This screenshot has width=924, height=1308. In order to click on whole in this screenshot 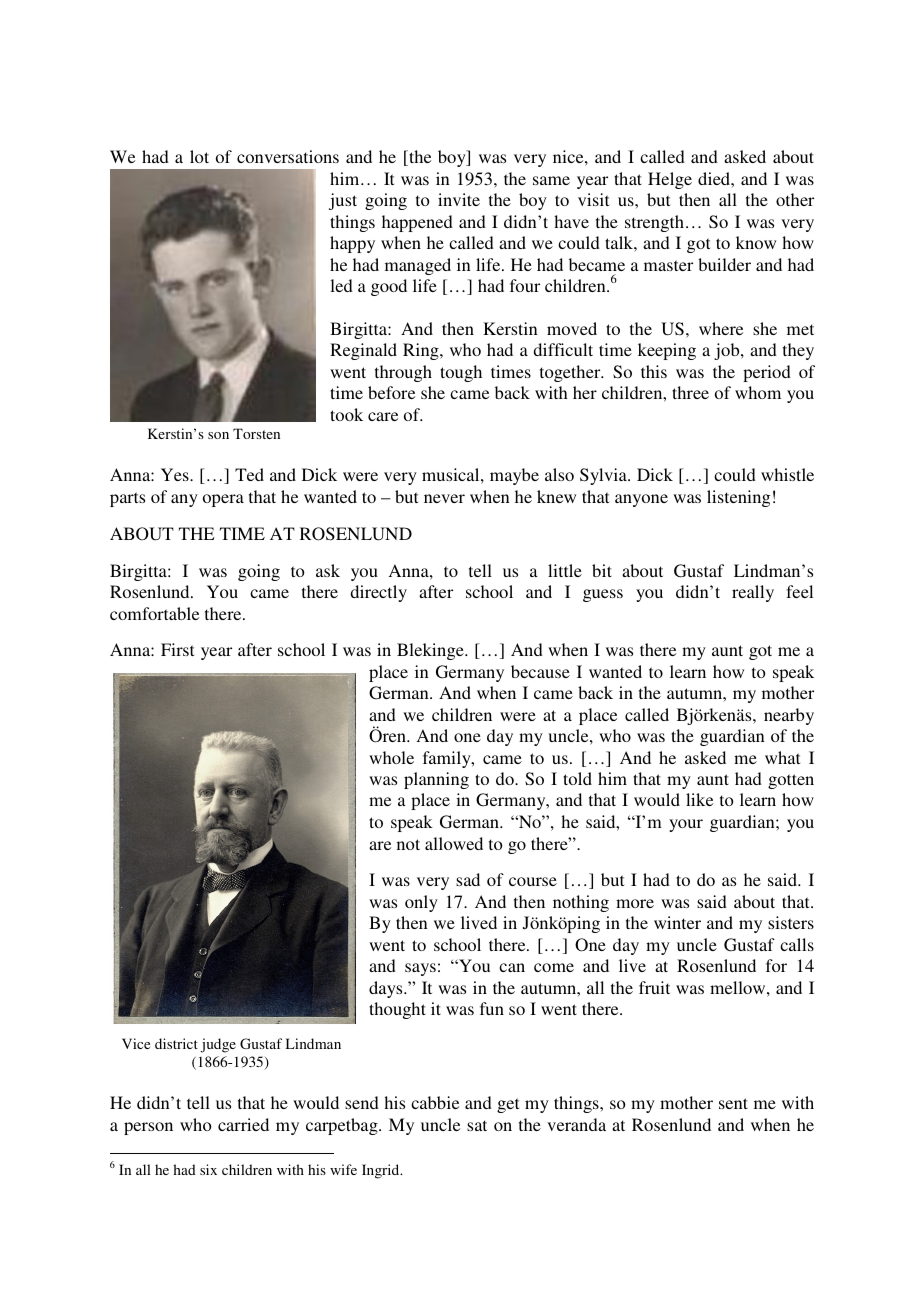, I will do `click(391, 757)`.
